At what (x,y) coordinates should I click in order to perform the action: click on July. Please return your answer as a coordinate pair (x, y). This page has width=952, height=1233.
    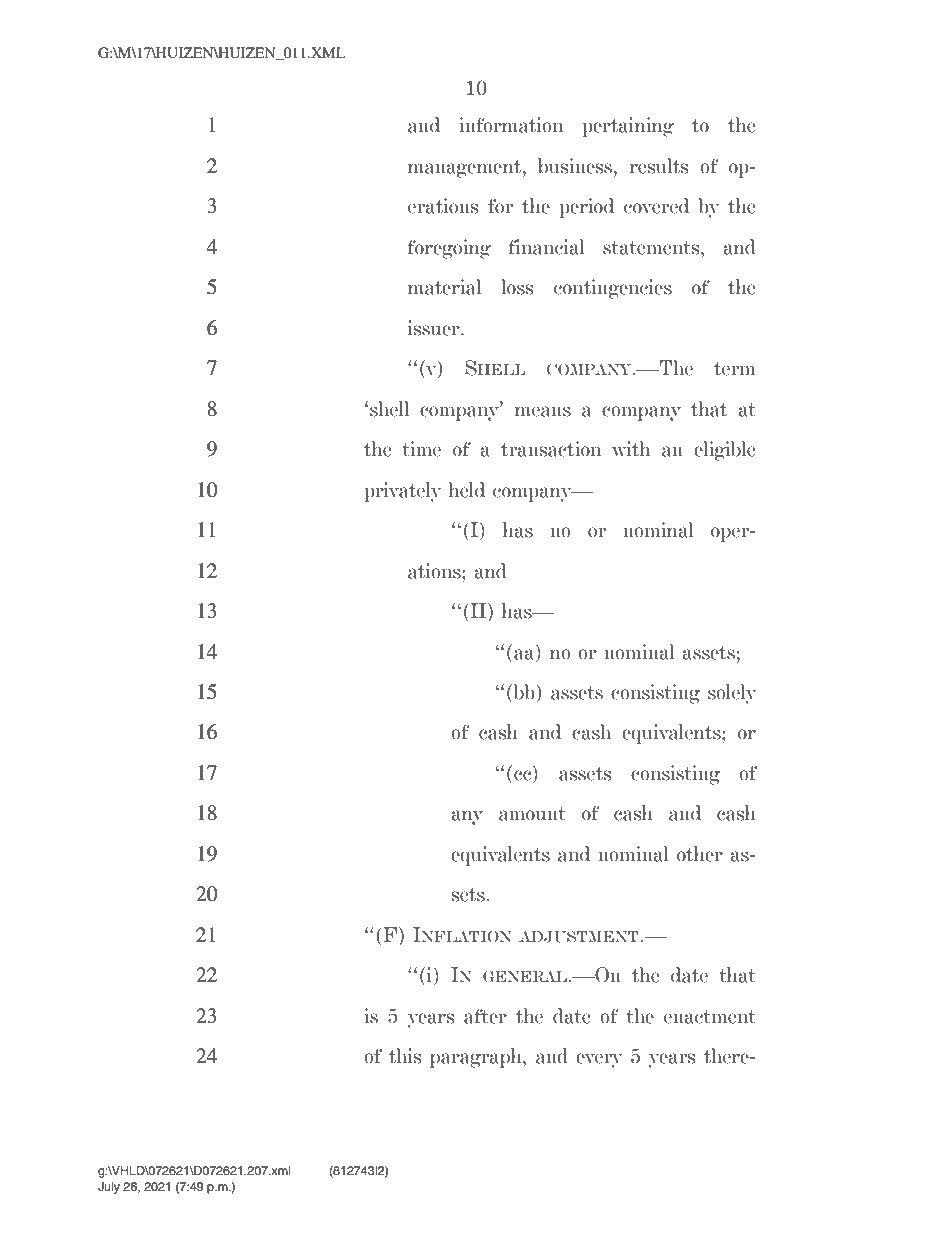
    Looking at the image, I should click on (109, 1188).
